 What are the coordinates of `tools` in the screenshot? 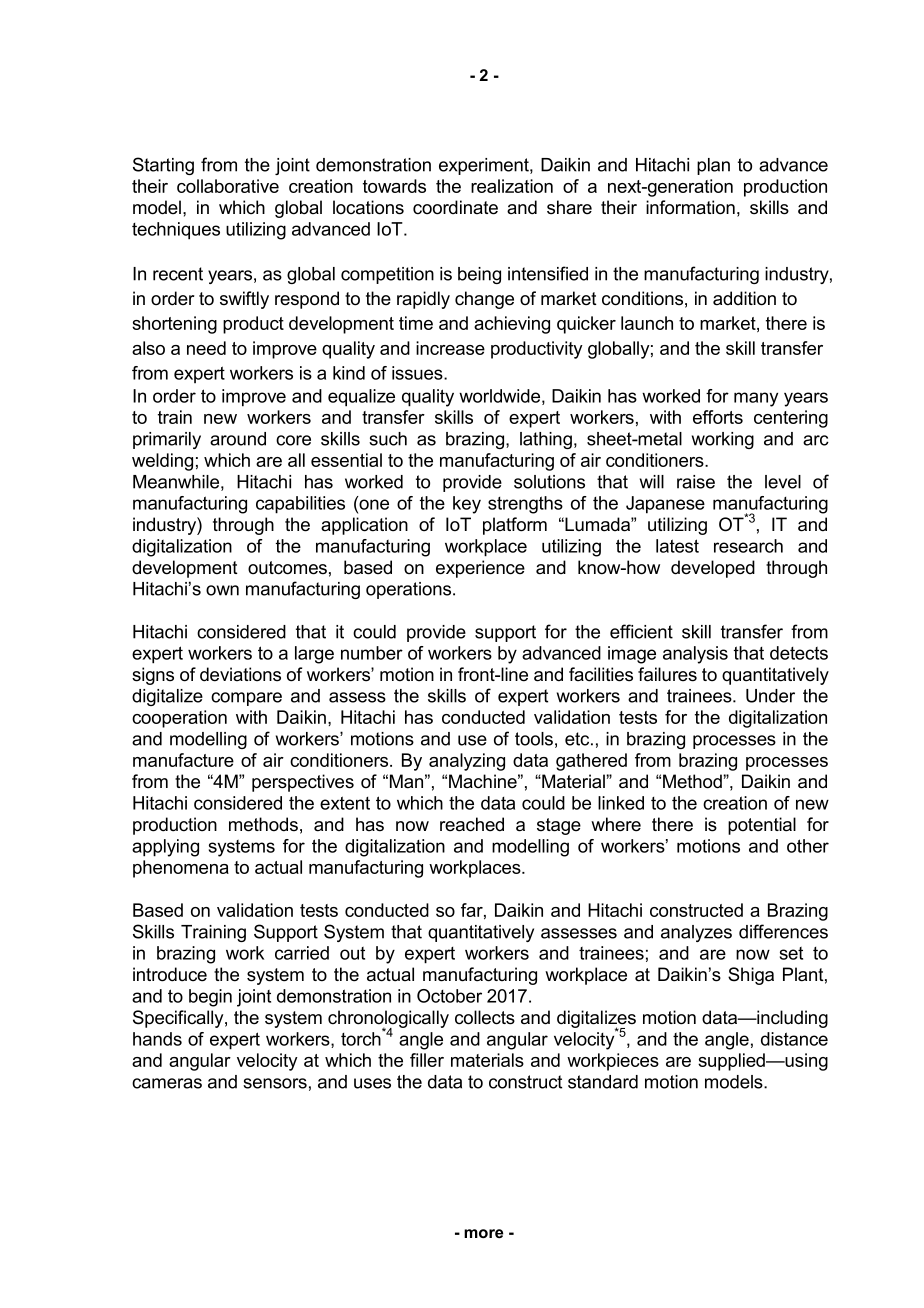 It's located at (534, 739).
